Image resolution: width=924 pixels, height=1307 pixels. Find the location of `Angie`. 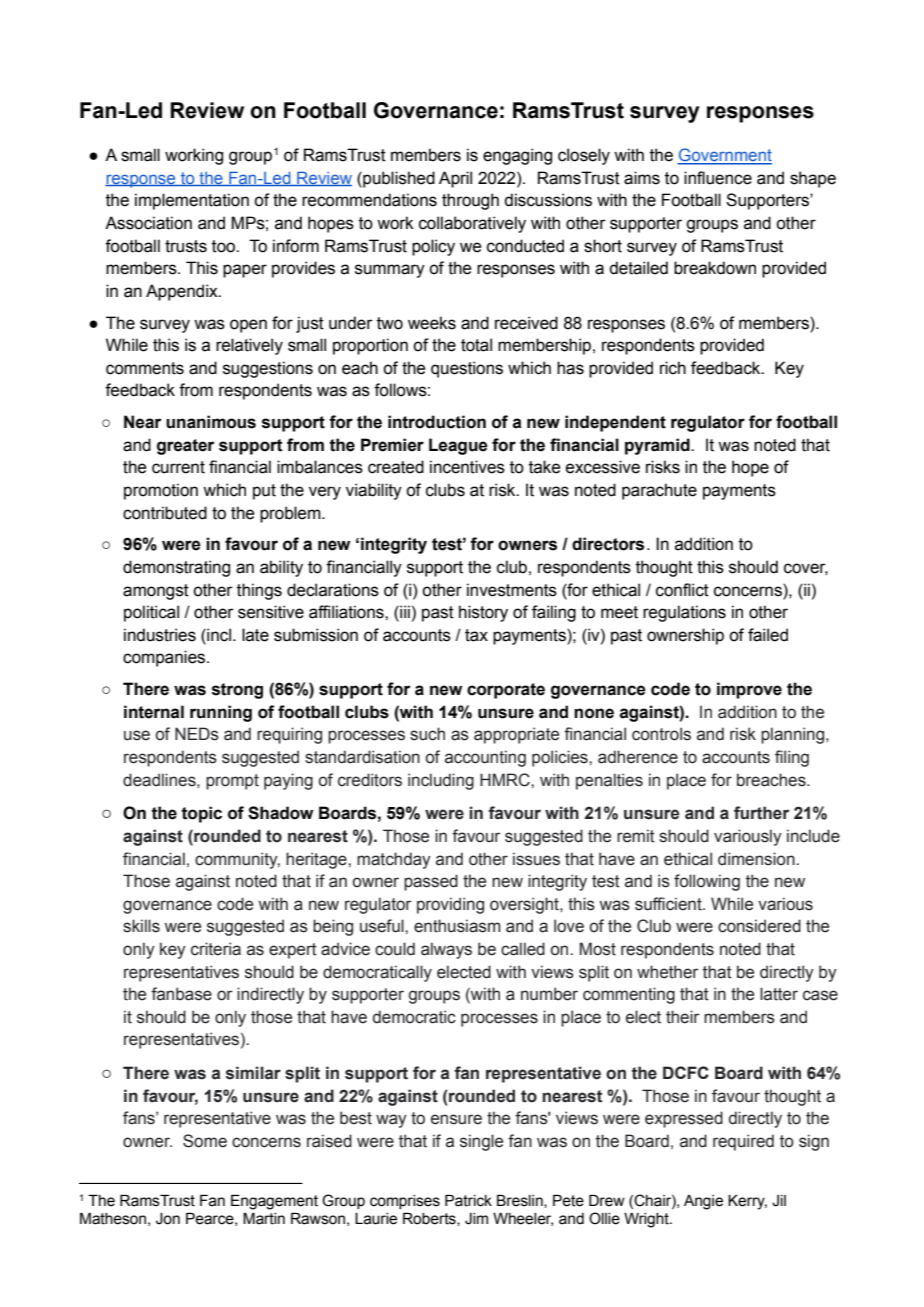

Angie is located at coordinates (703, 1202).
